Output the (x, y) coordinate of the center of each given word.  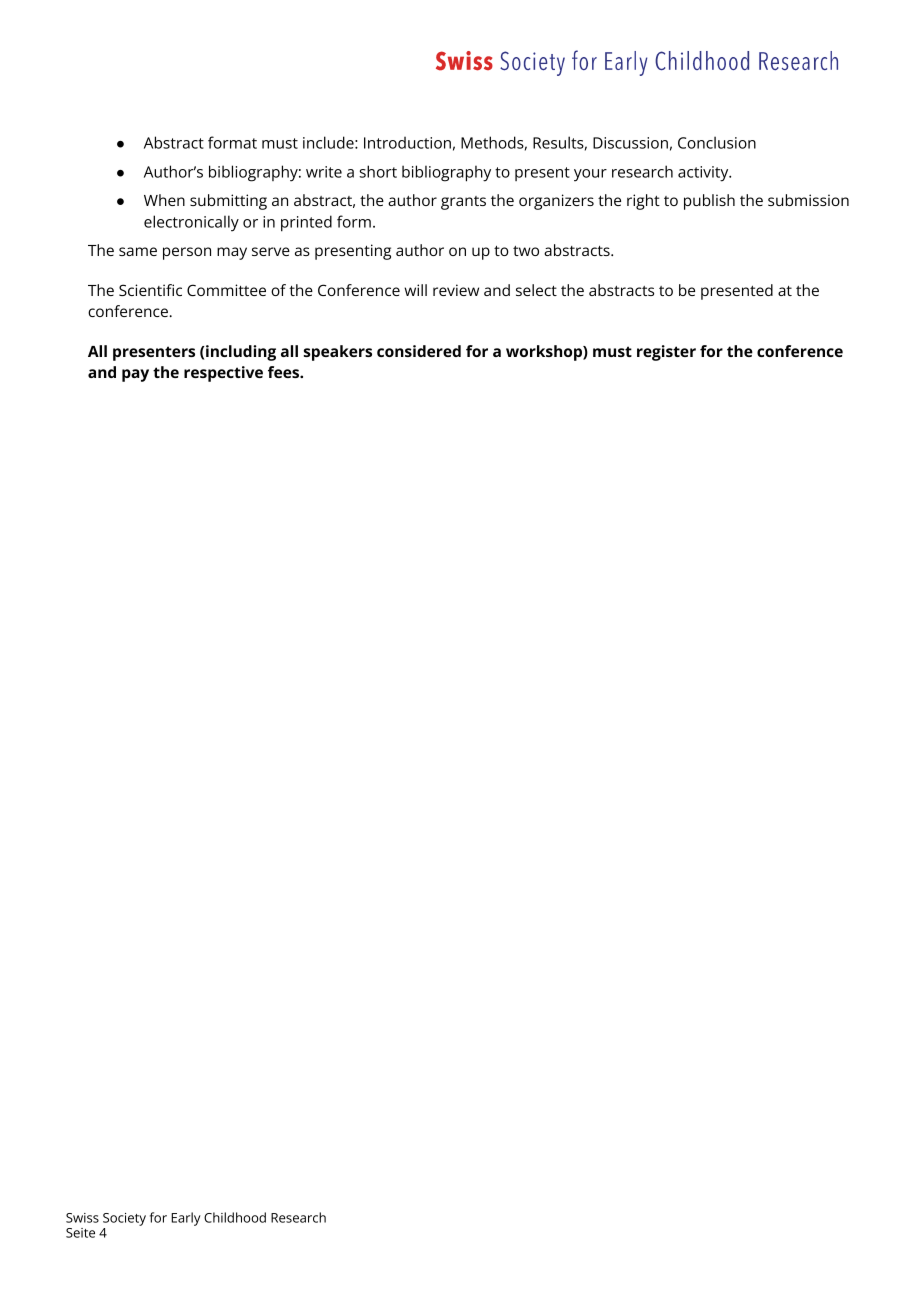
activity (704, 174)
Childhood (235, 1217)
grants (463, 203)
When (164, 200)
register (666, 353)
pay (135, 375)
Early (186, 1219)
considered (419, 351)
